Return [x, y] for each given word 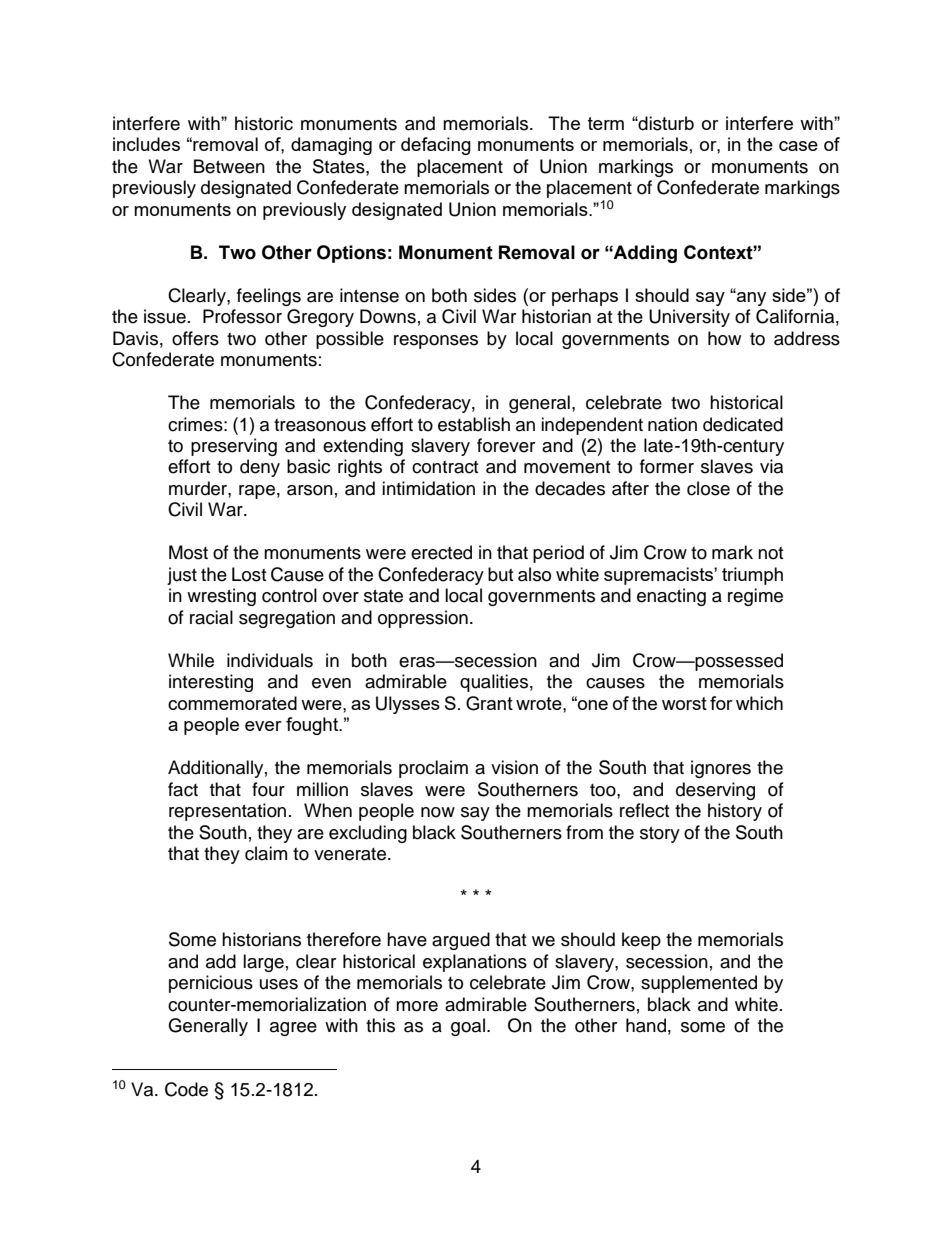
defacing [436, 146]
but [500, 574]
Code [186, 1089]
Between [229, 166]
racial [211, 617]
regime [755, 597]
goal [468, 1027]
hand [646, 1025]
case [798, 146]
